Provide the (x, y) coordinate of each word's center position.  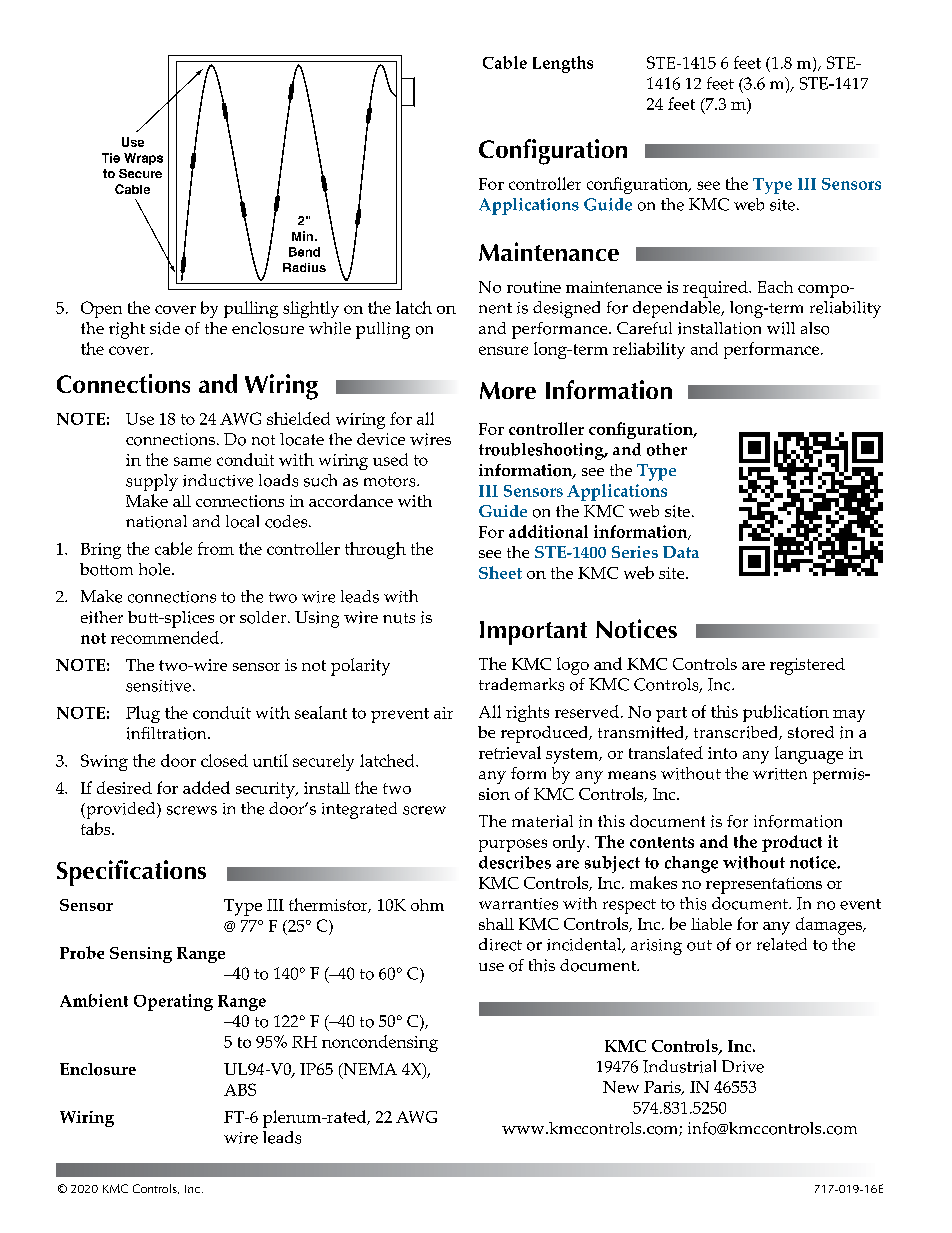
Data (681, 552)
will (781, 328)
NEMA (369, 1070)
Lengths (563, 64)
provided (121, 810)
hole (156, 569)
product (792, 843)
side (165, 328)
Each (775, 287)
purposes (513, 845)
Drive (743, 1066)
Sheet (500, 572)
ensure (503, 350)
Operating (173, 1002)
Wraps (143, 159)
